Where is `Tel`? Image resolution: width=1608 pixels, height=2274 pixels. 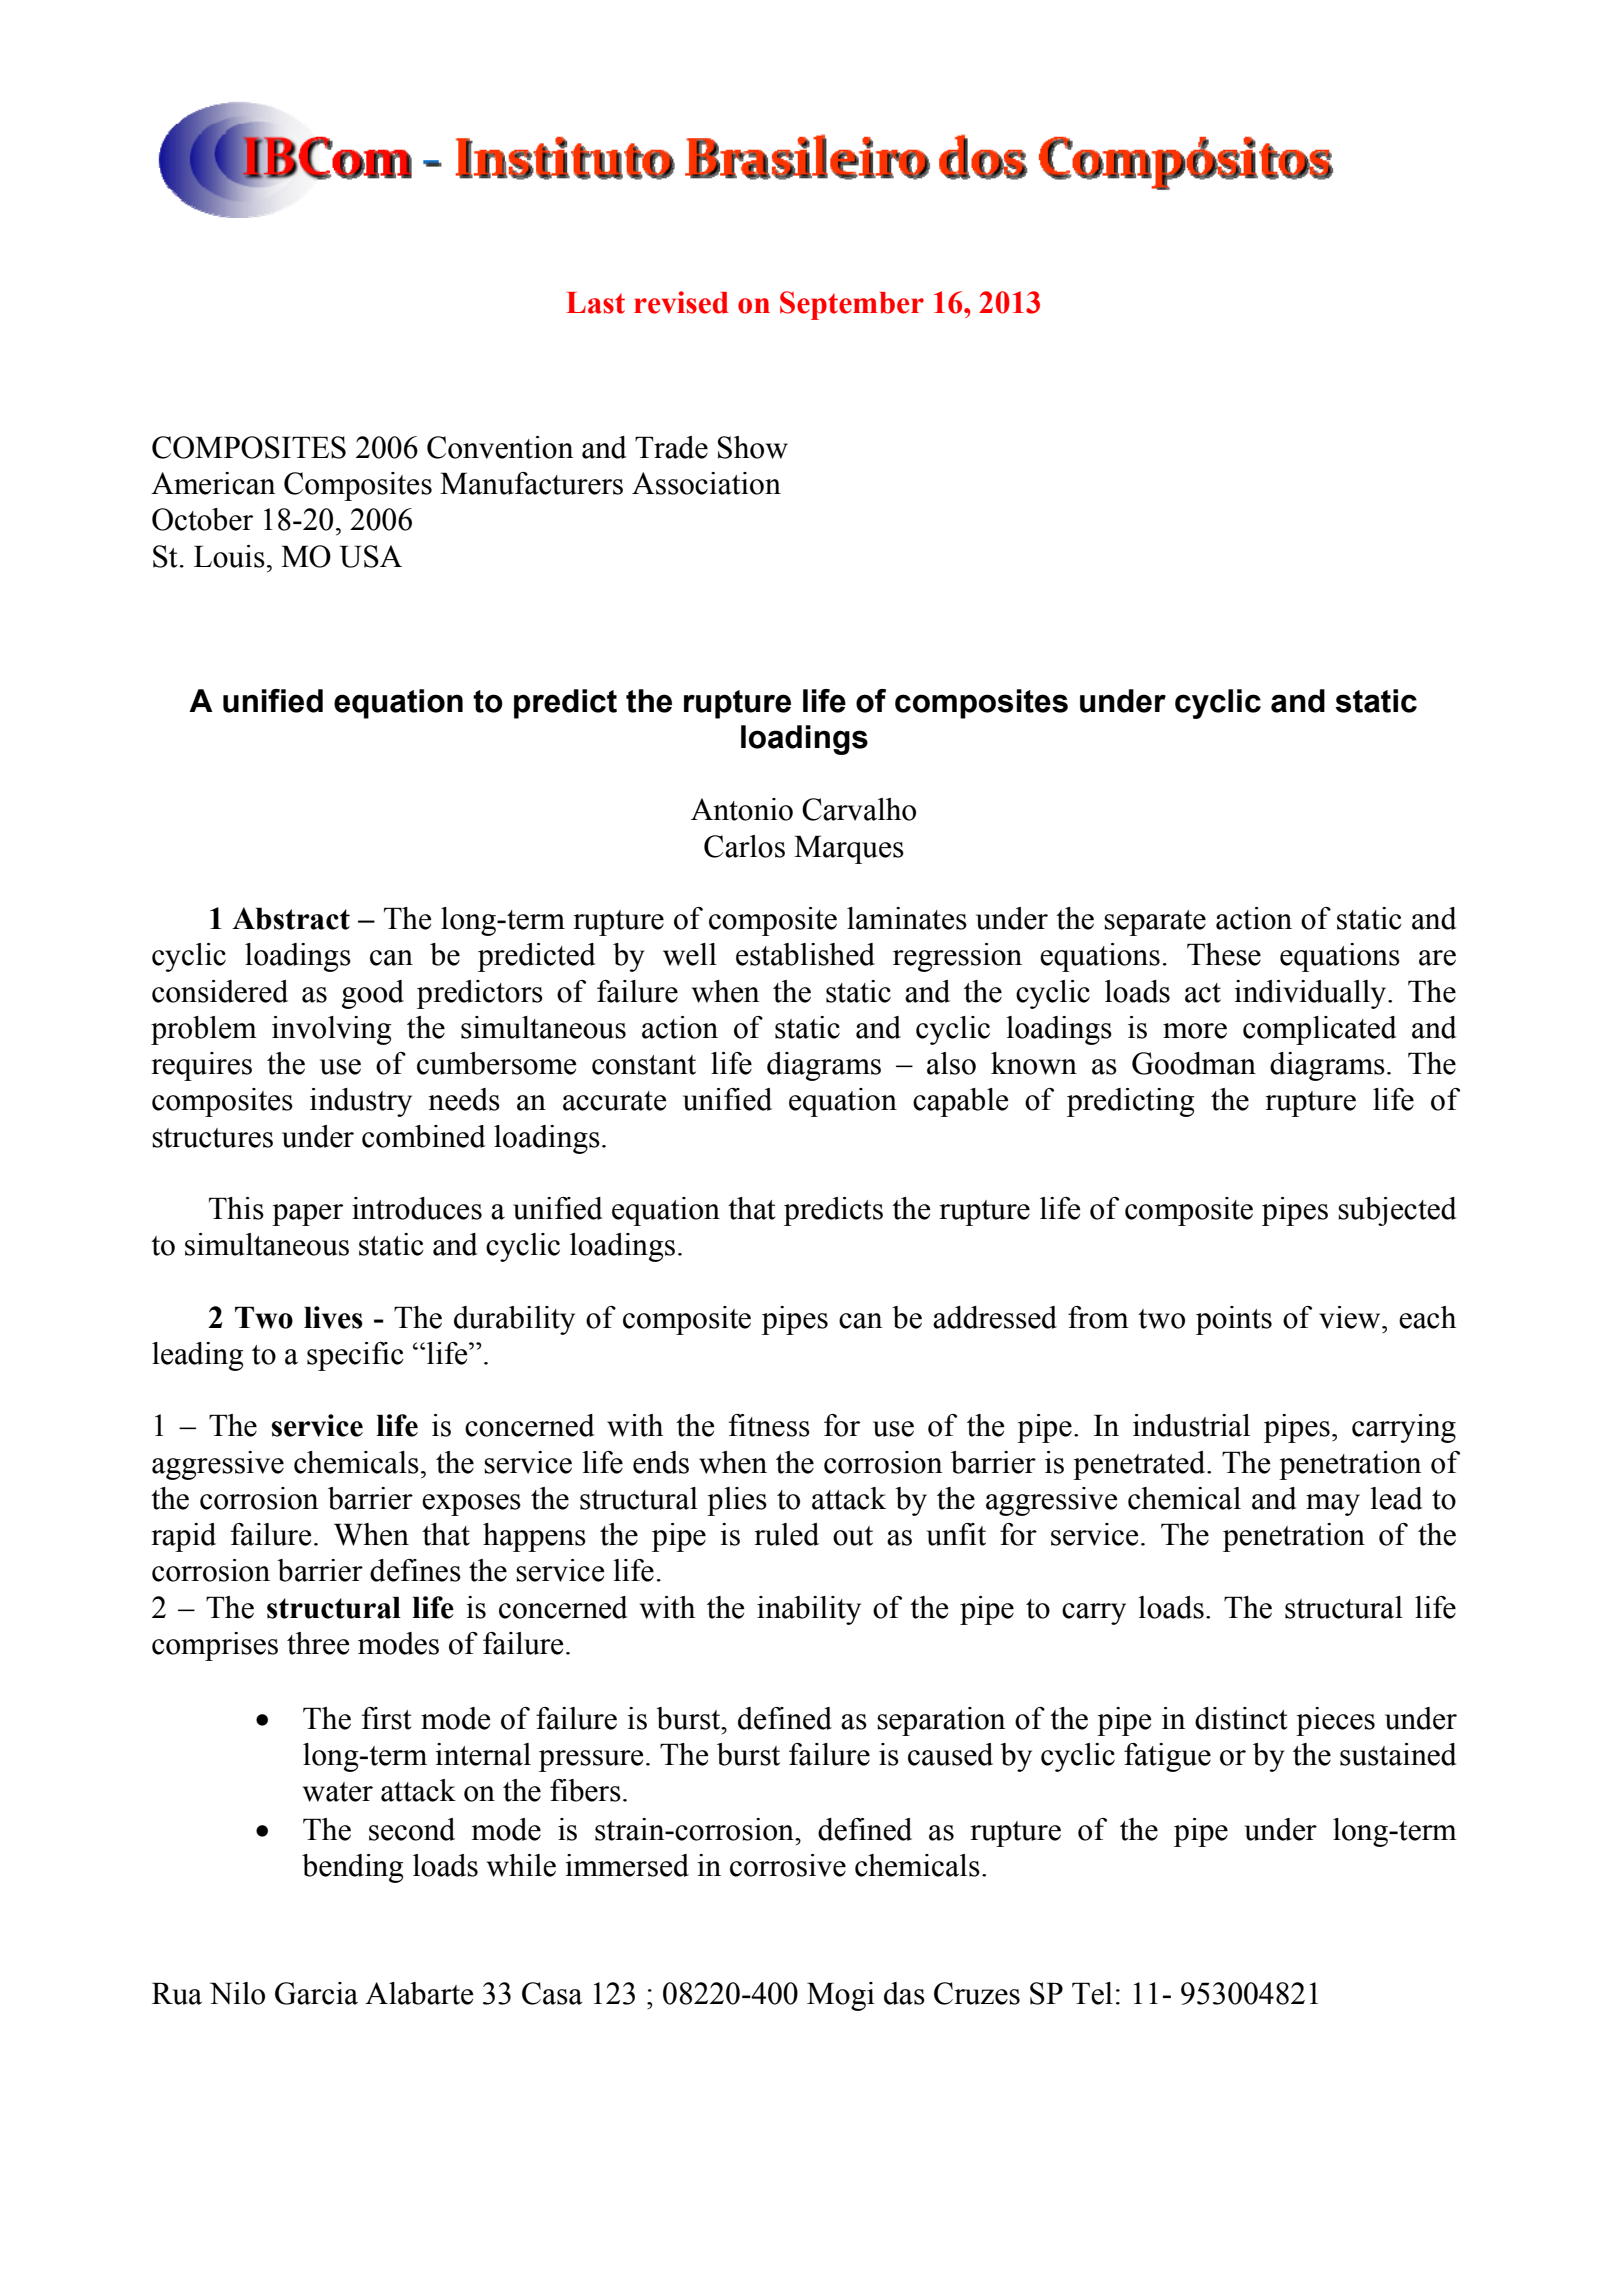
Tel is located at coordinates (1092, 1993).
